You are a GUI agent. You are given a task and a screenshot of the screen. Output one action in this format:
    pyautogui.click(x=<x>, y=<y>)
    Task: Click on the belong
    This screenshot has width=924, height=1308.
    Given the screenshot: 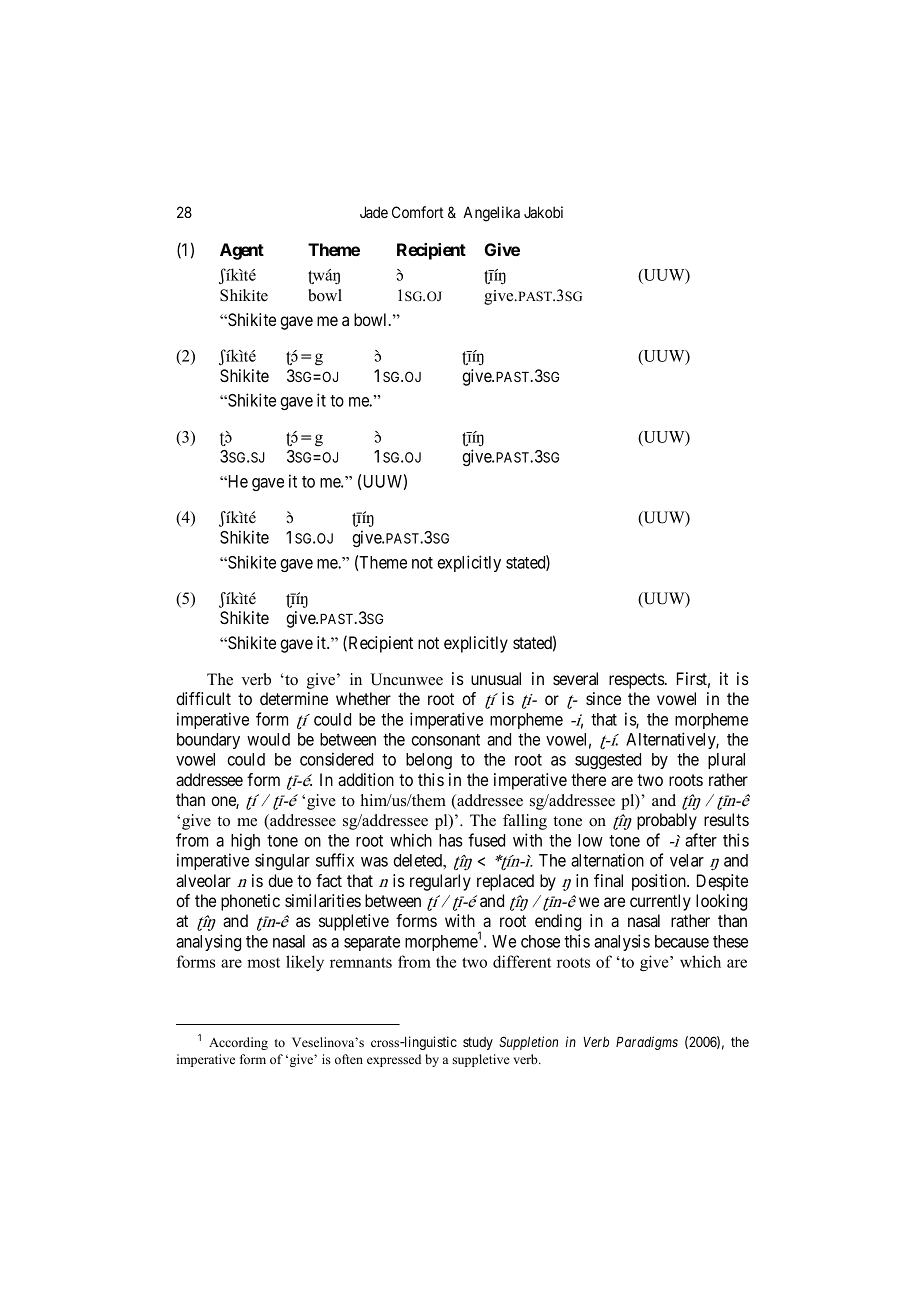 What is the action you would take?
    pyautogui.click(x=429, y=761)
